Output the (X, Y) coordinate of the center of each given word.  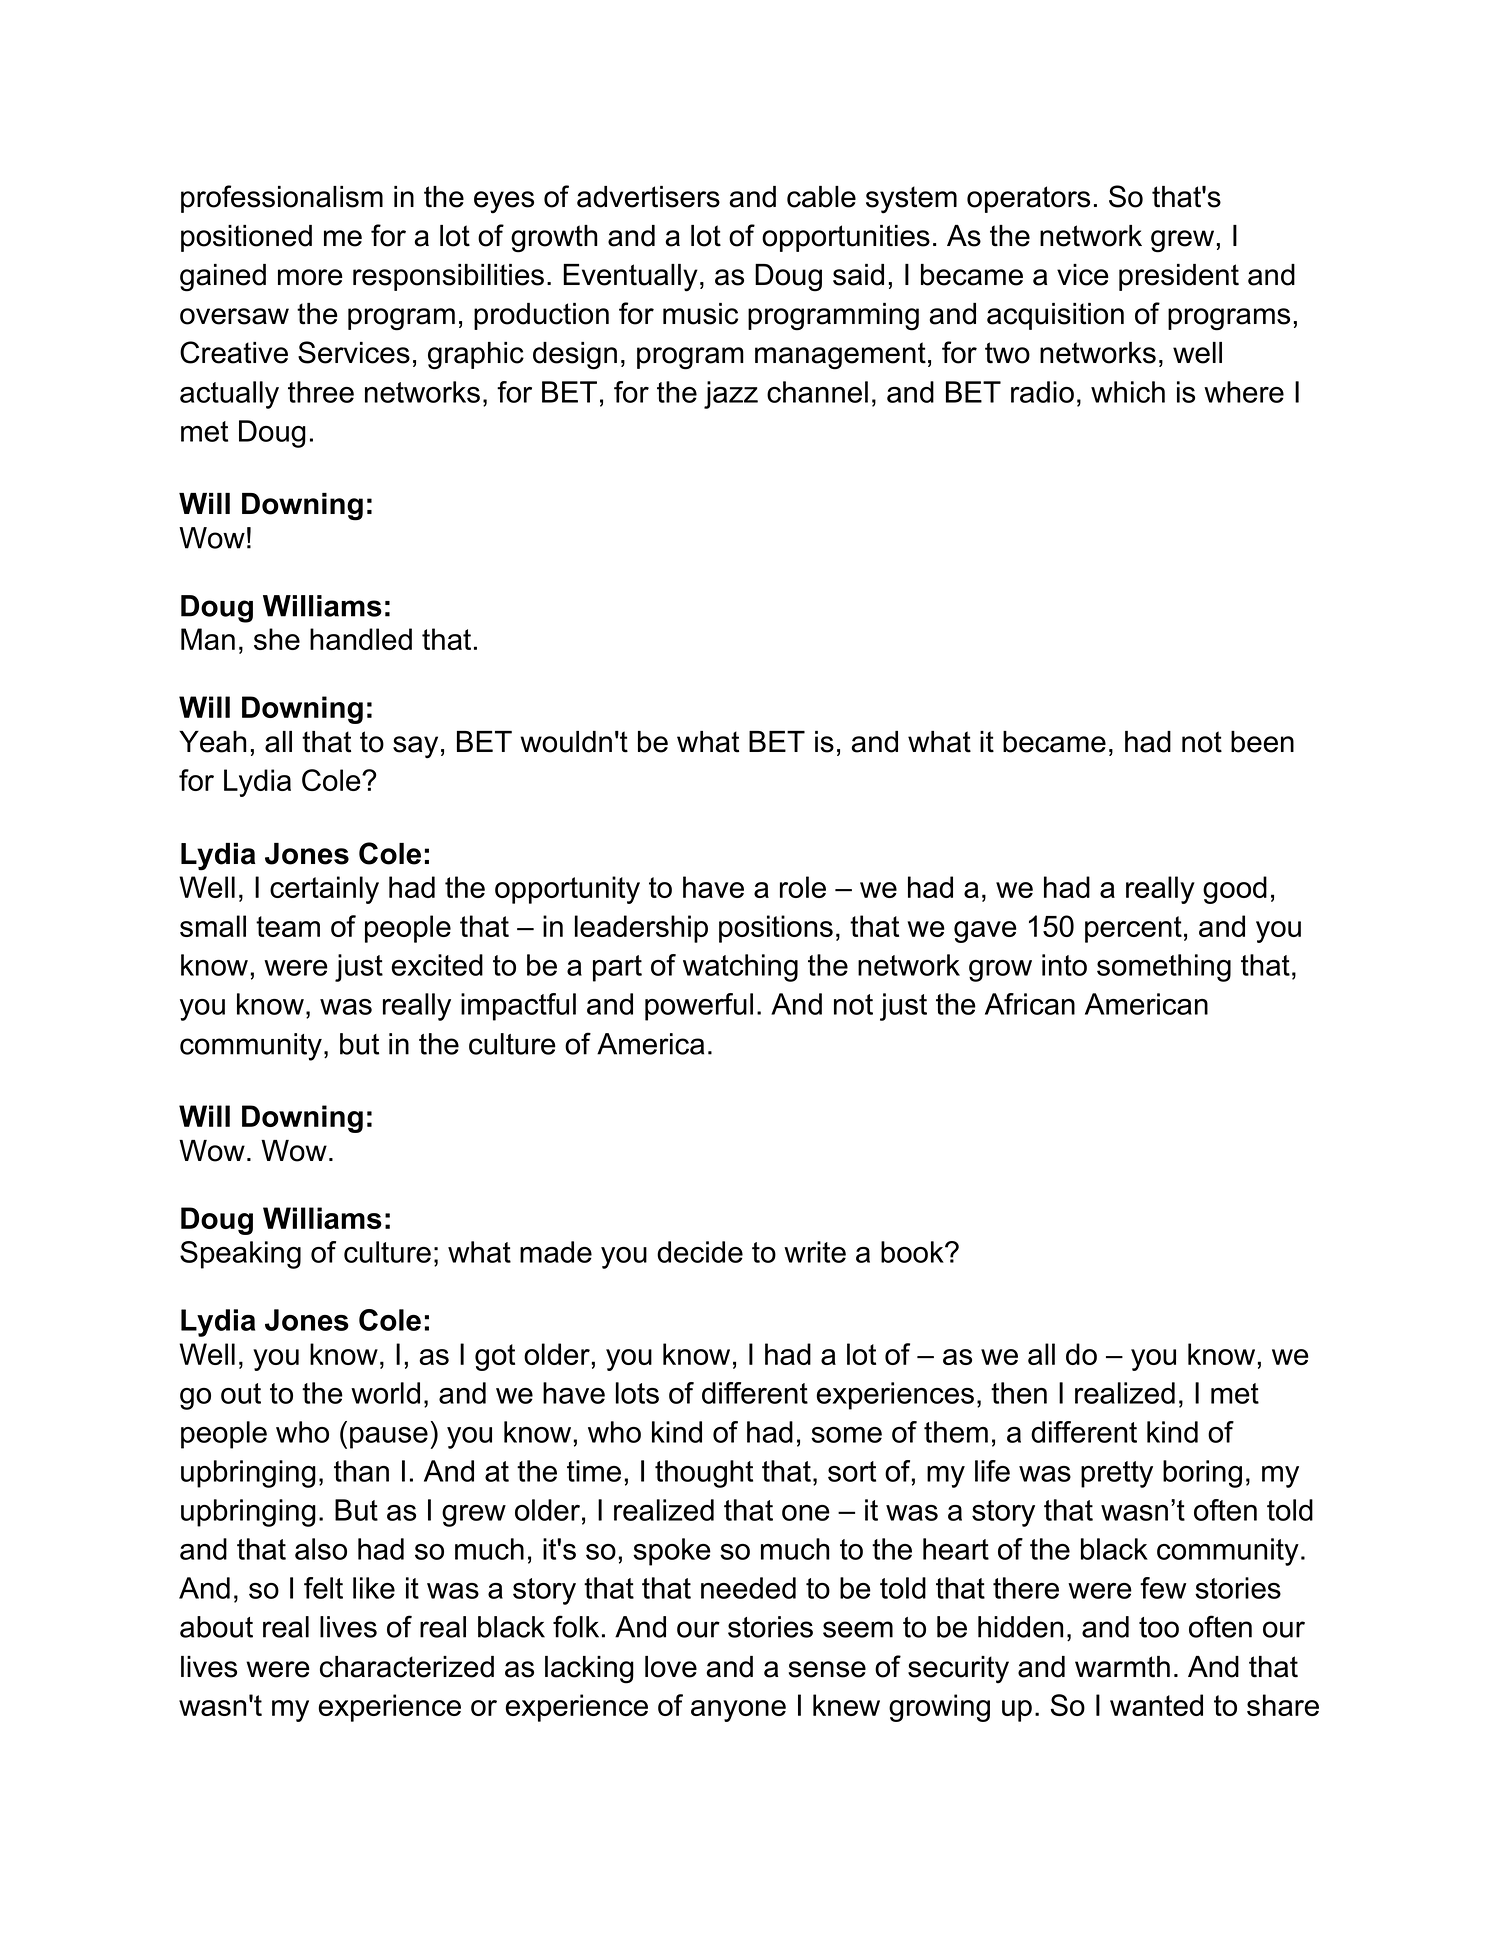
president (1179, 277)
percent (1133, 929)
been (1262, 742)
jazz (731, 395)
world (385, 1393)
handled (361, 639)
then (1019, 1393)
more (310, 277)
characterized (407, 1667)
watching (740, 968)
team (288, 926)
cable (821, 197)
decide (700, 1252)
